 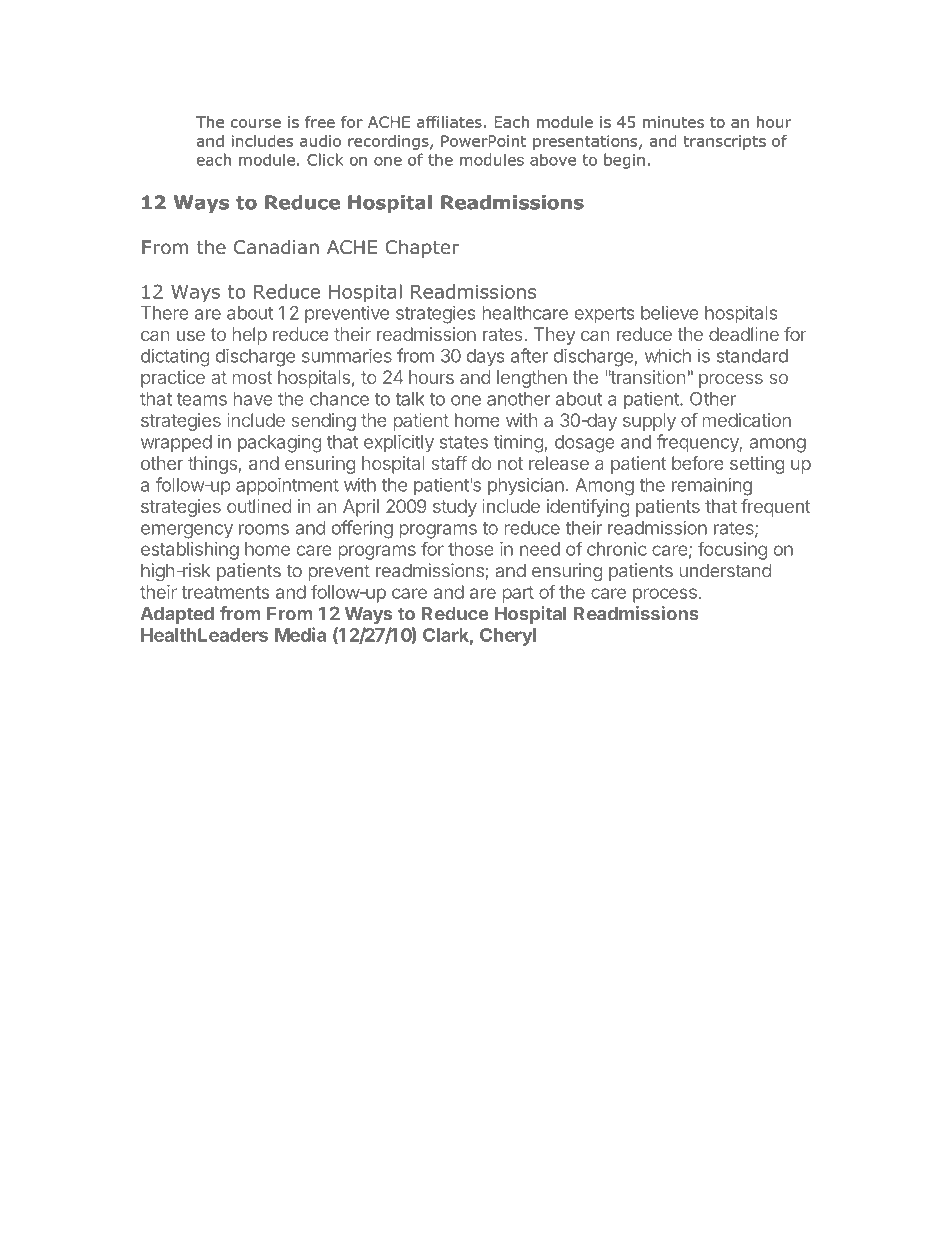 I want to click on Chapter, so click(x=422, y=249).
